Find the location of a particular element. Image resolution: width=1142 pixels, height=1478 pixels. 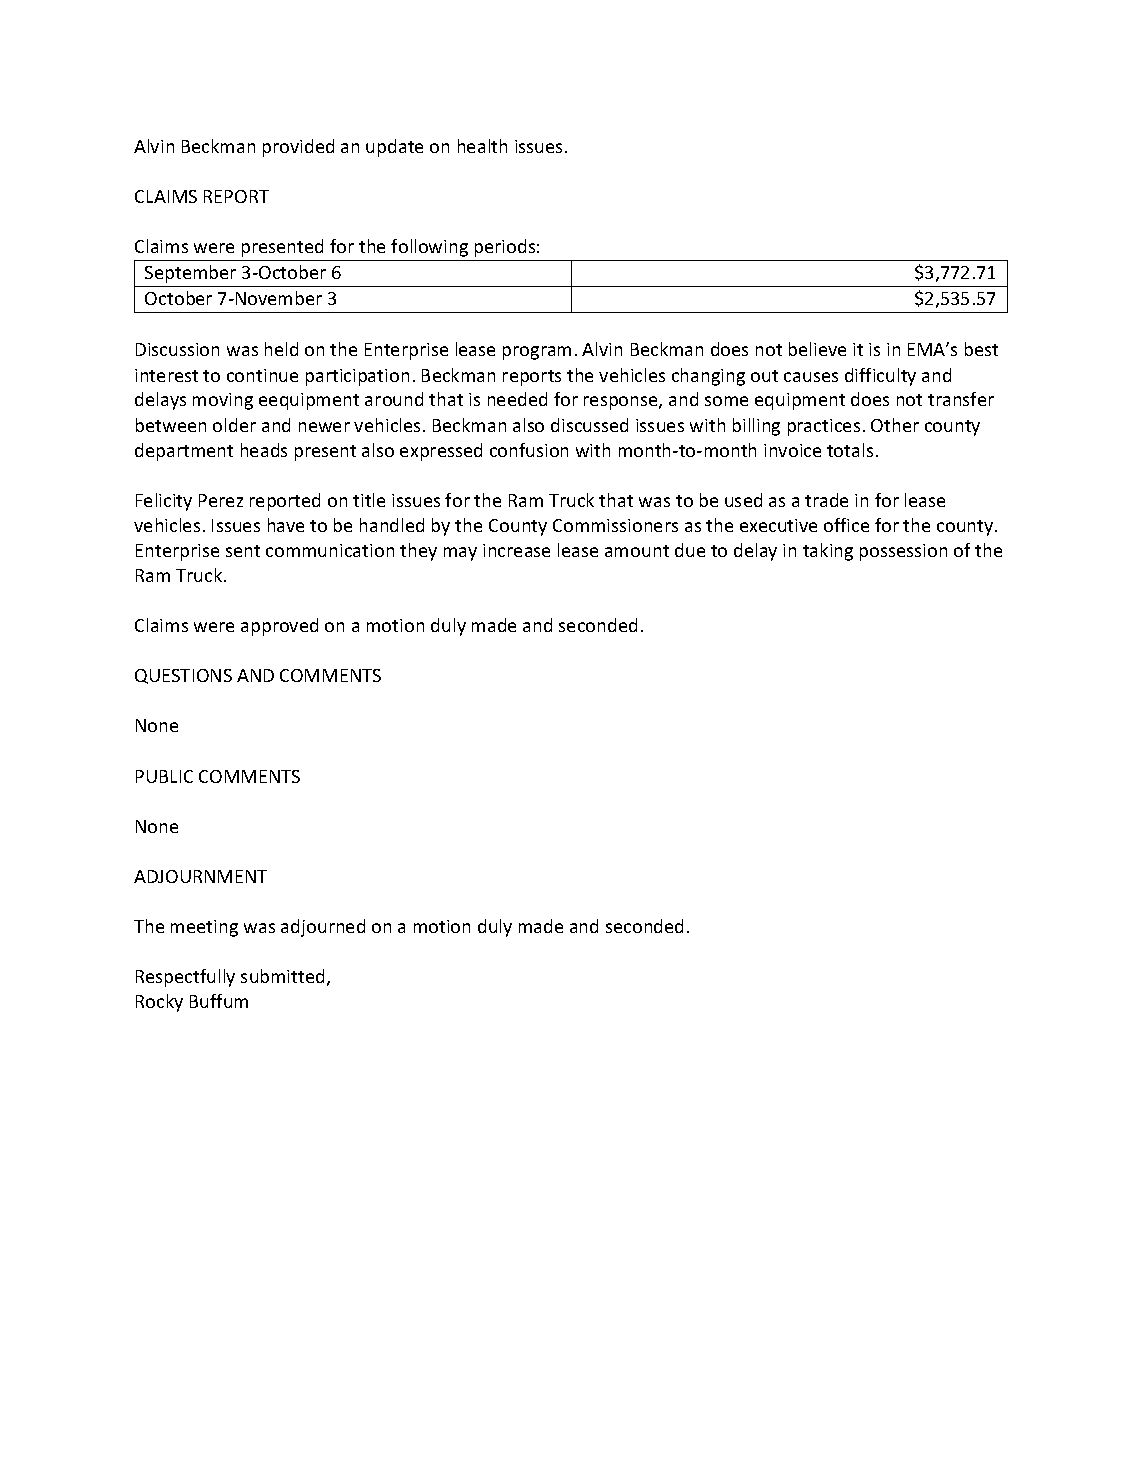

possession is located at coordinates (903, 552).
